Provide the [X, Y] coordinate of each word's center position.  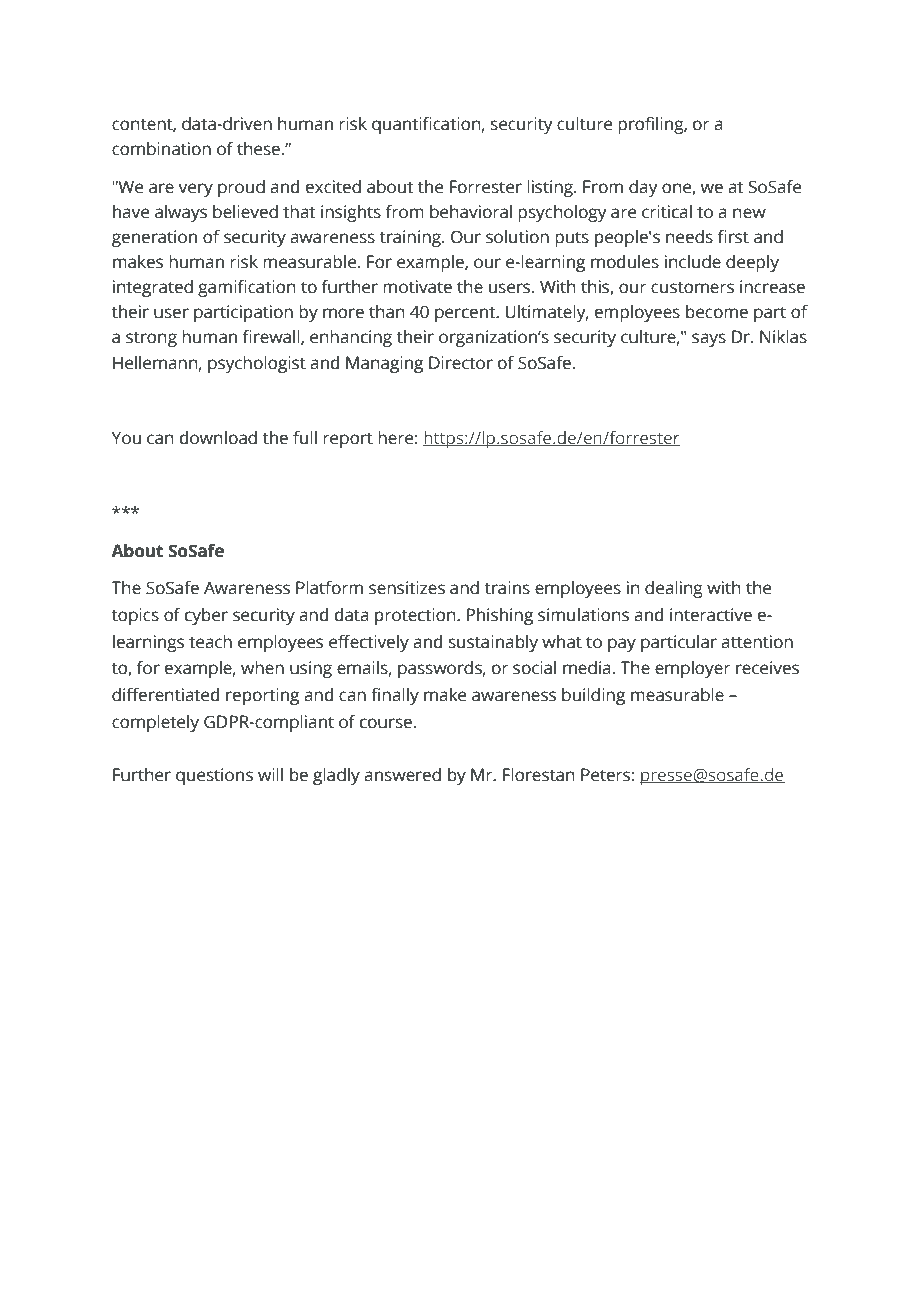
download [218, 438]
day [643, 188]
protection [416, 616]
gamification [247, 288]
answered [402, 775]
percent [466, 314]
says [709, 340]
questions [214, 776]
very [195, 190]
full [305, 438]
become [717, 312]
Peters [605, 775]
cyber [206, 616]
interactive [711, 615]
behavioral [471, 212]
